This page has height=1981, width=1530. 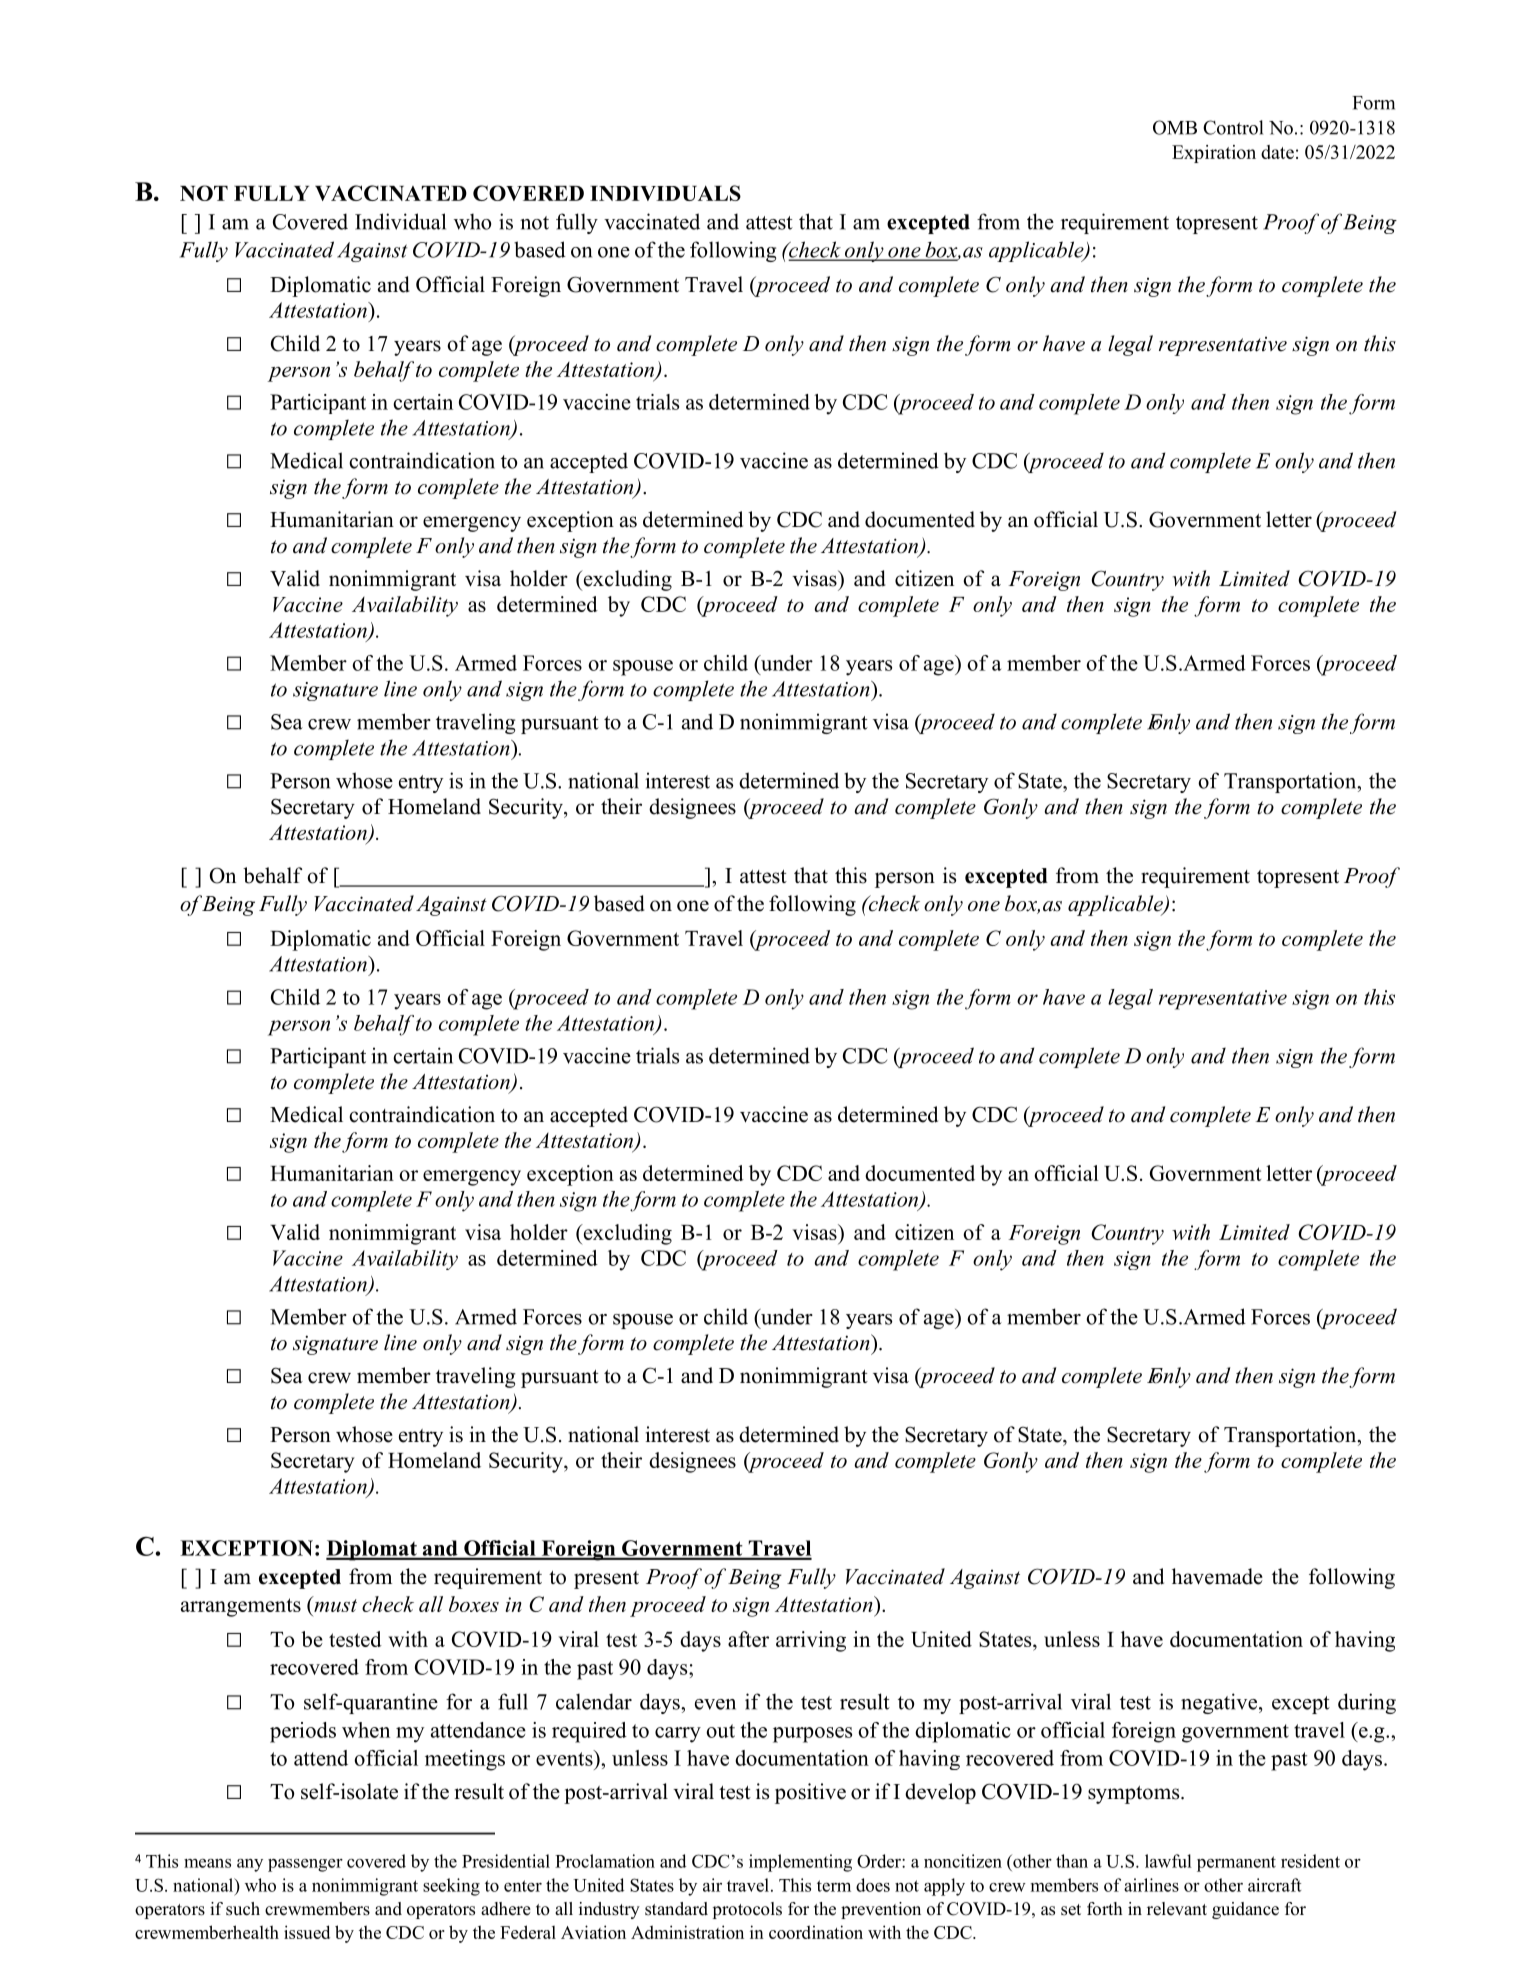 What do you see at coordinates (1214, 154) in the page?
I see `Expiration` at bounding box center [1214, 154].
